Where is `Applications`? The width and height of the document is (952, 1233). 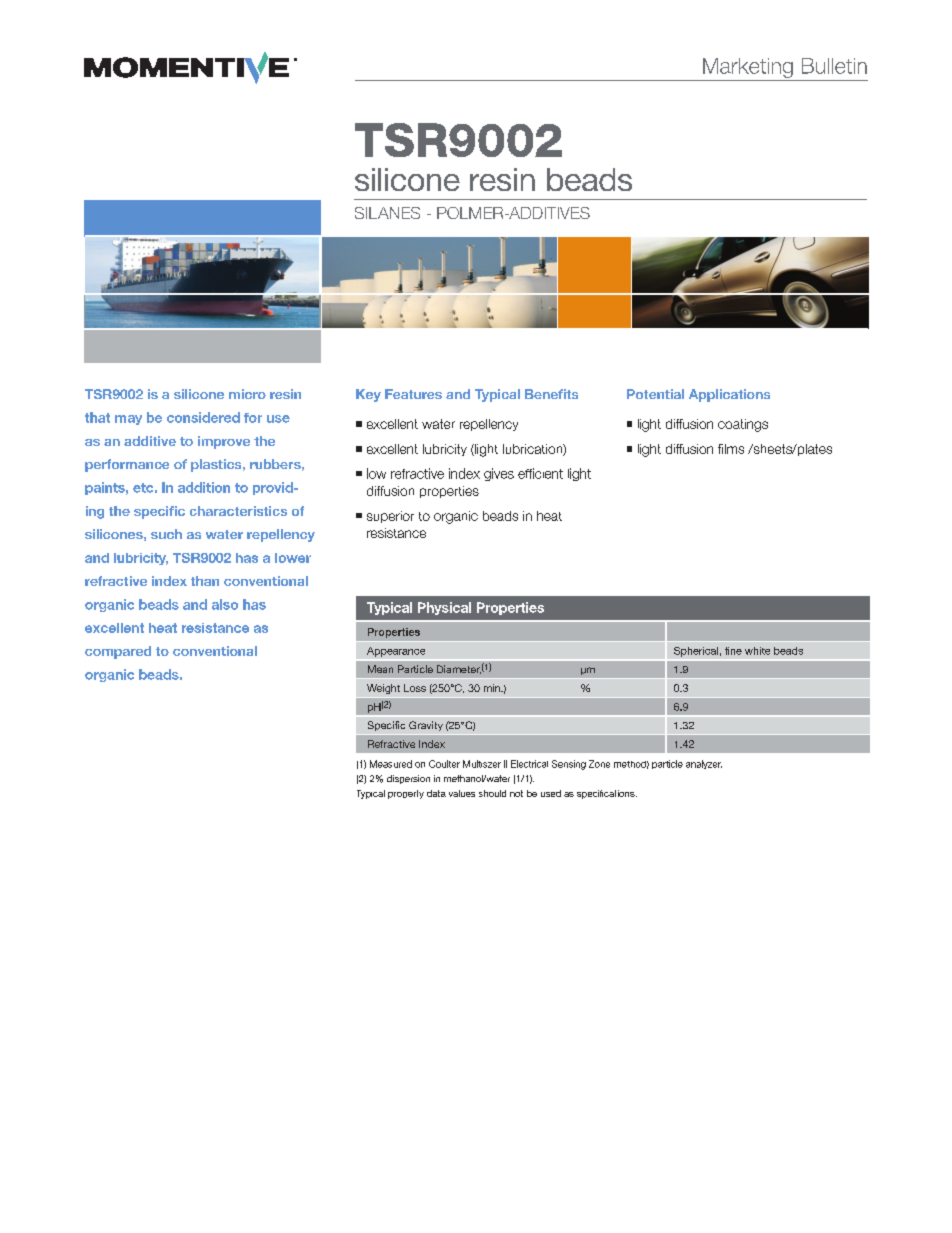 Applications is located at coordinates (729, 395).
